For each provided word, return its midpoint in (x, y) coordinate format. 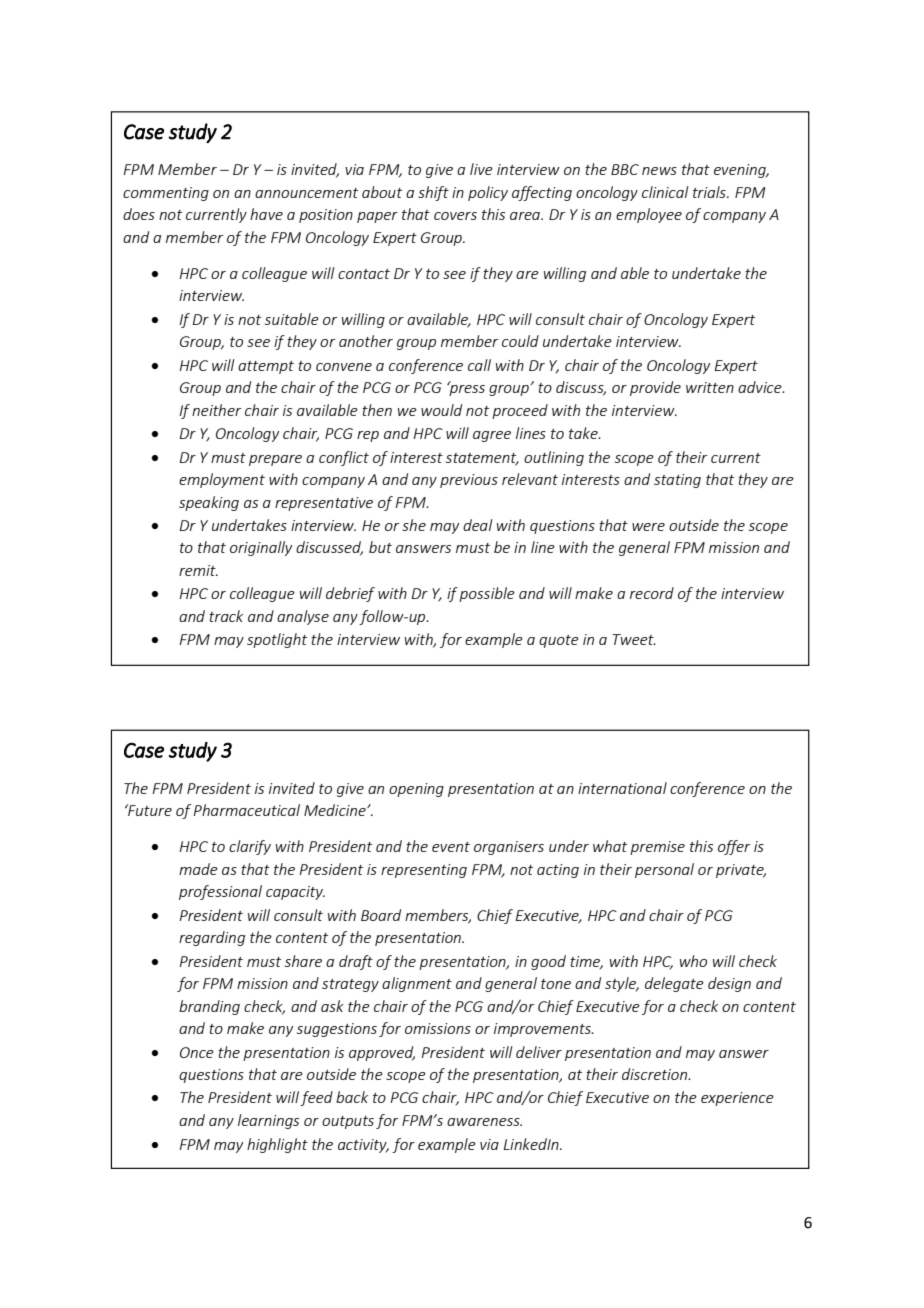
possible (487, 594)
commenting (166, 194)
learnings (268, 1121)
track (226, 616)
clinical (665, 192)
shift (433, 193)
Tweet (634, 639)
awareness (484, 1122)
